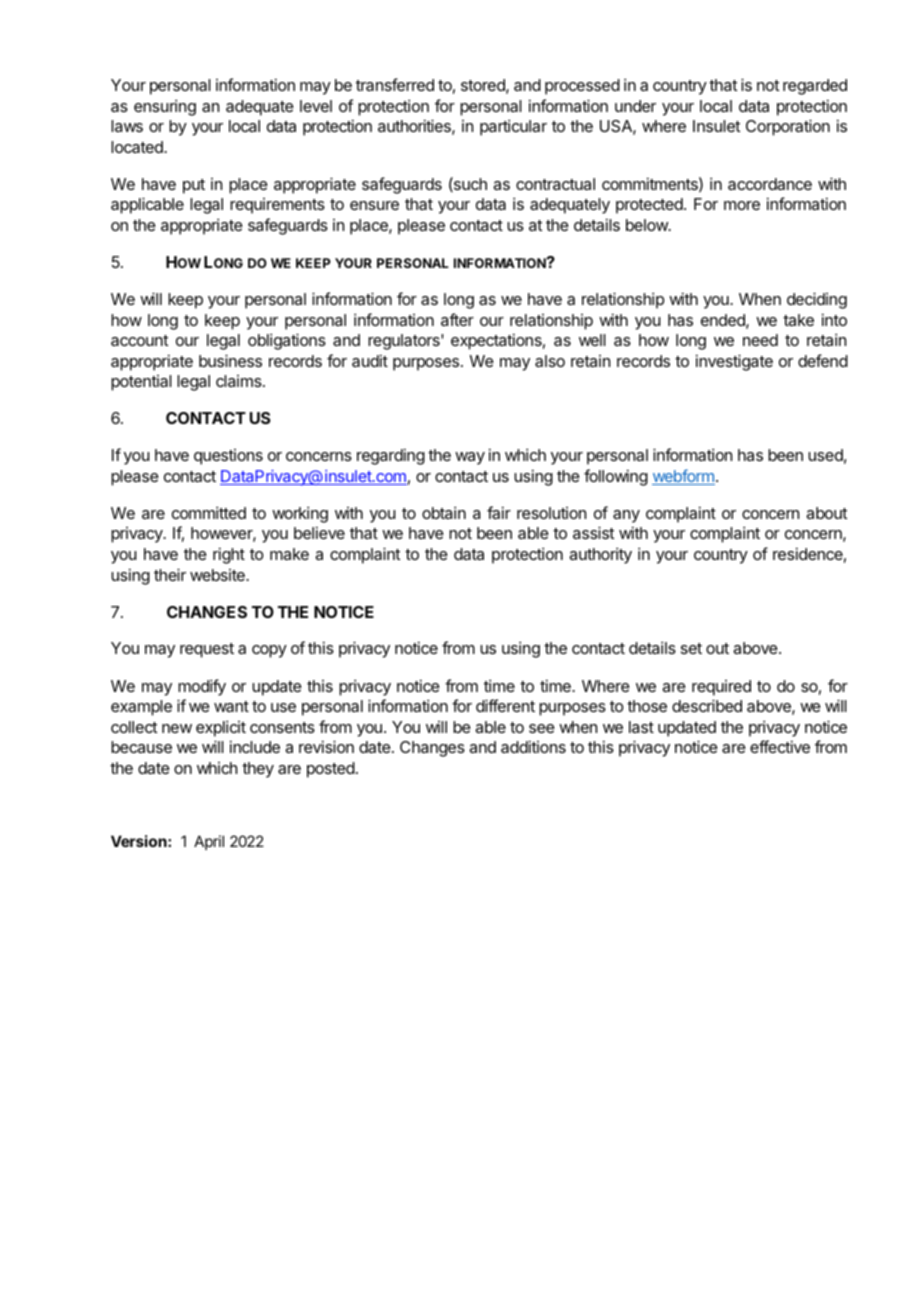 The width and height of the document is (924, 1308). Describe the element at coordinates (760, 340) in the document. I see `need` at that location.
